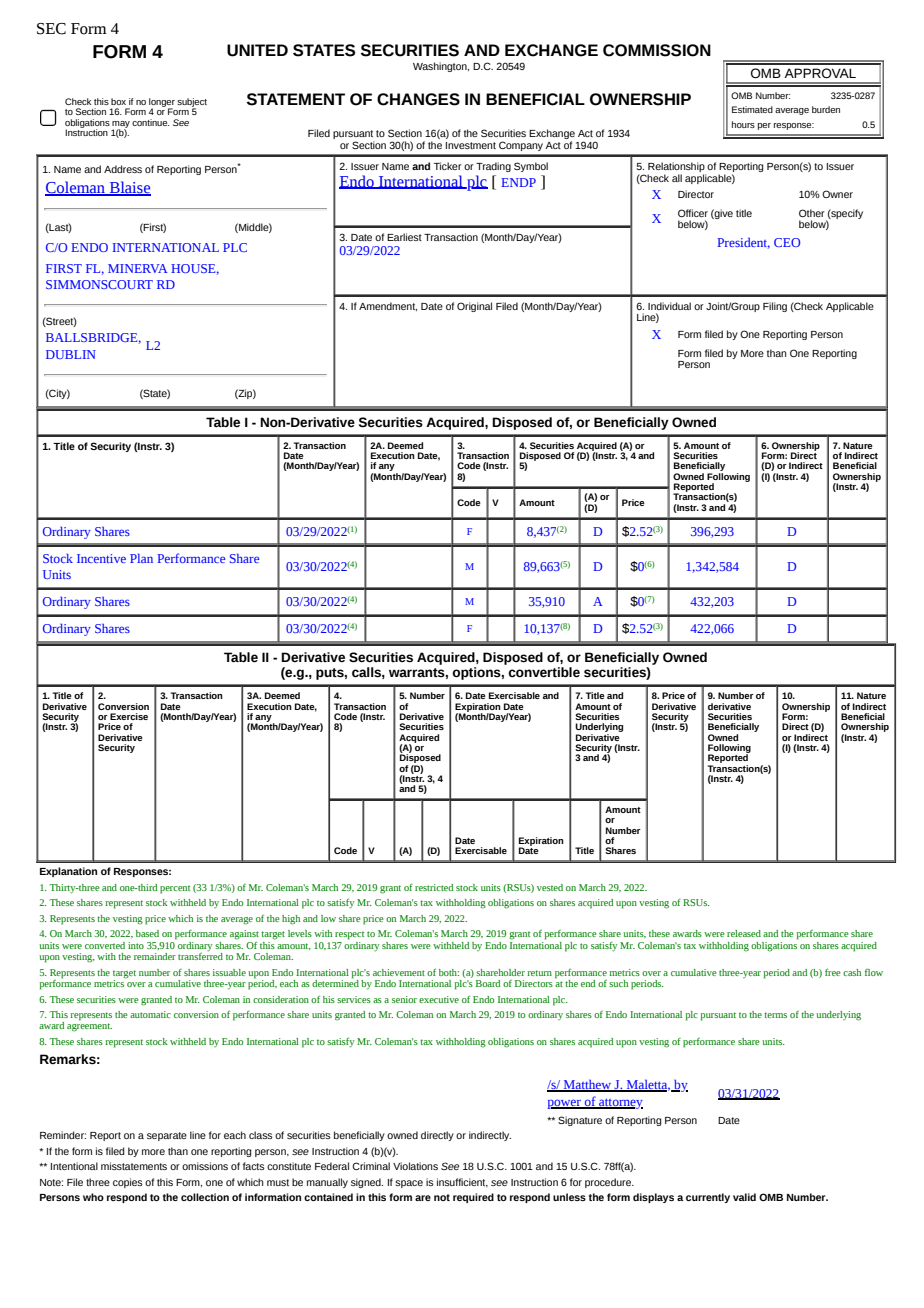 The height and width of the screenshot is (1308, 924). I want to click on Estimated, so click(752, 109).
